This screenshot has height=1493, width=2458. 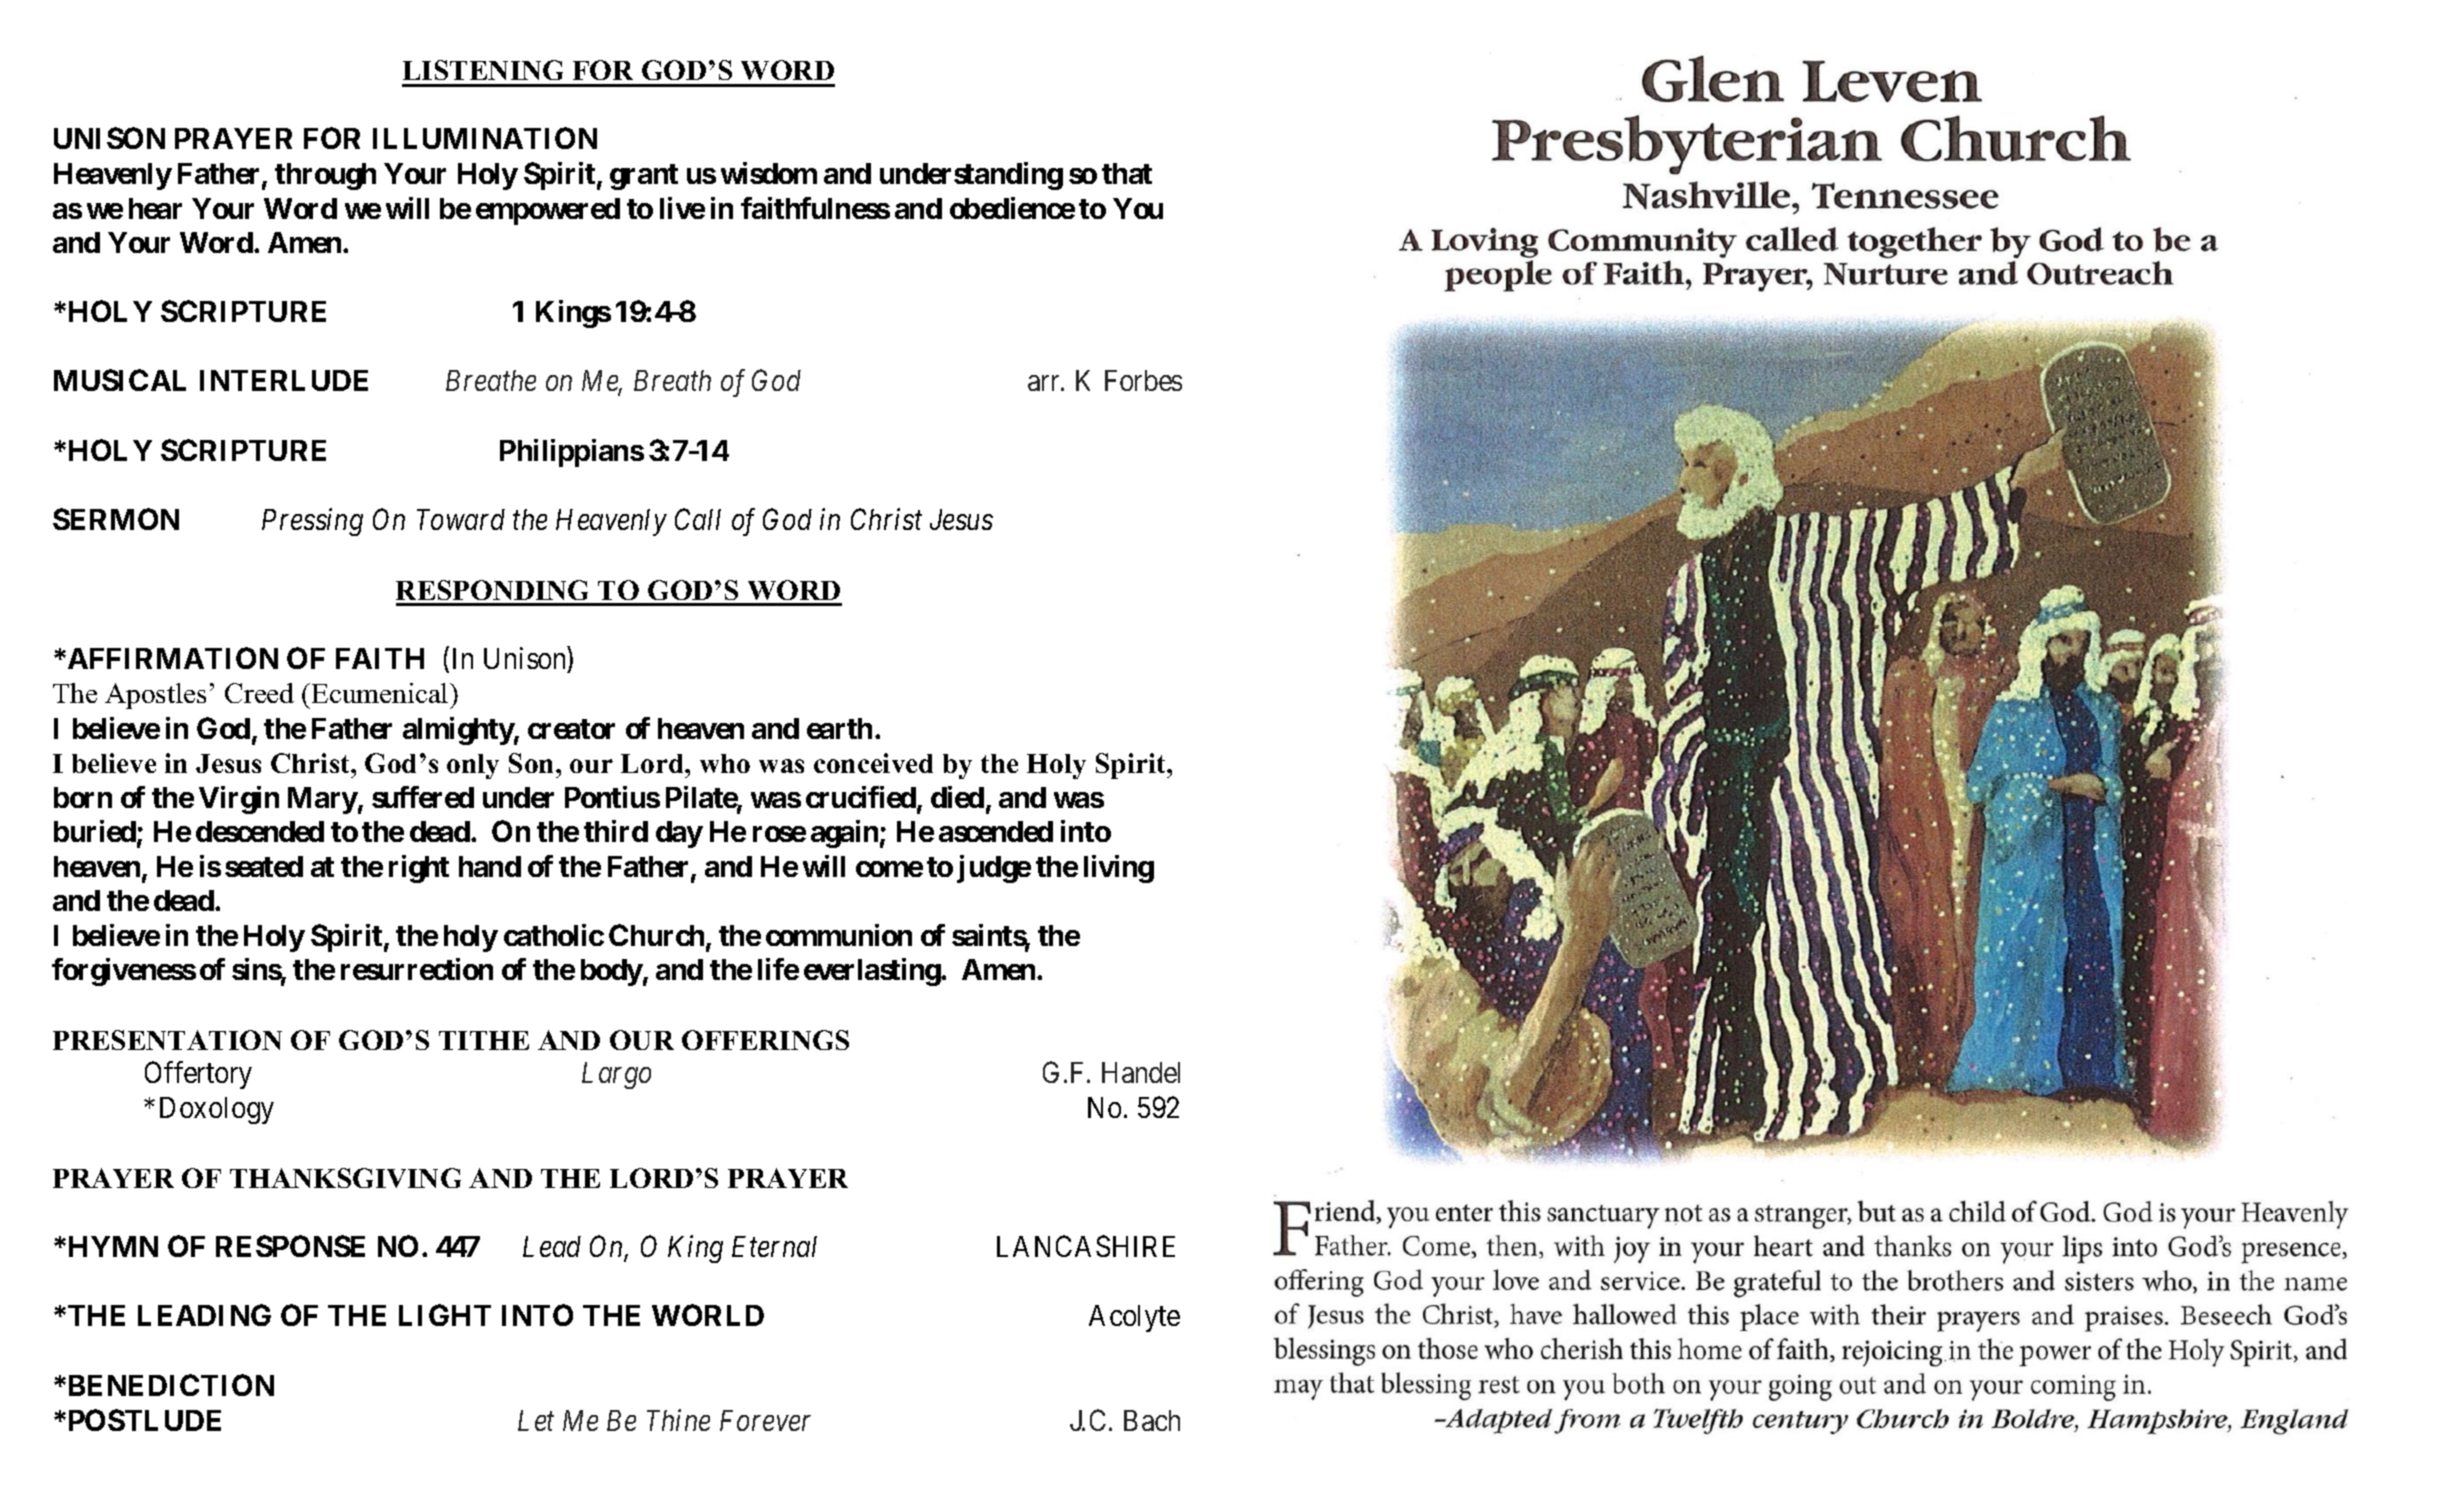 What do you see at coordinates (169, 1385) in the screenshot?
I see `BENEDICTION` at bounding box center [169, 1385].
